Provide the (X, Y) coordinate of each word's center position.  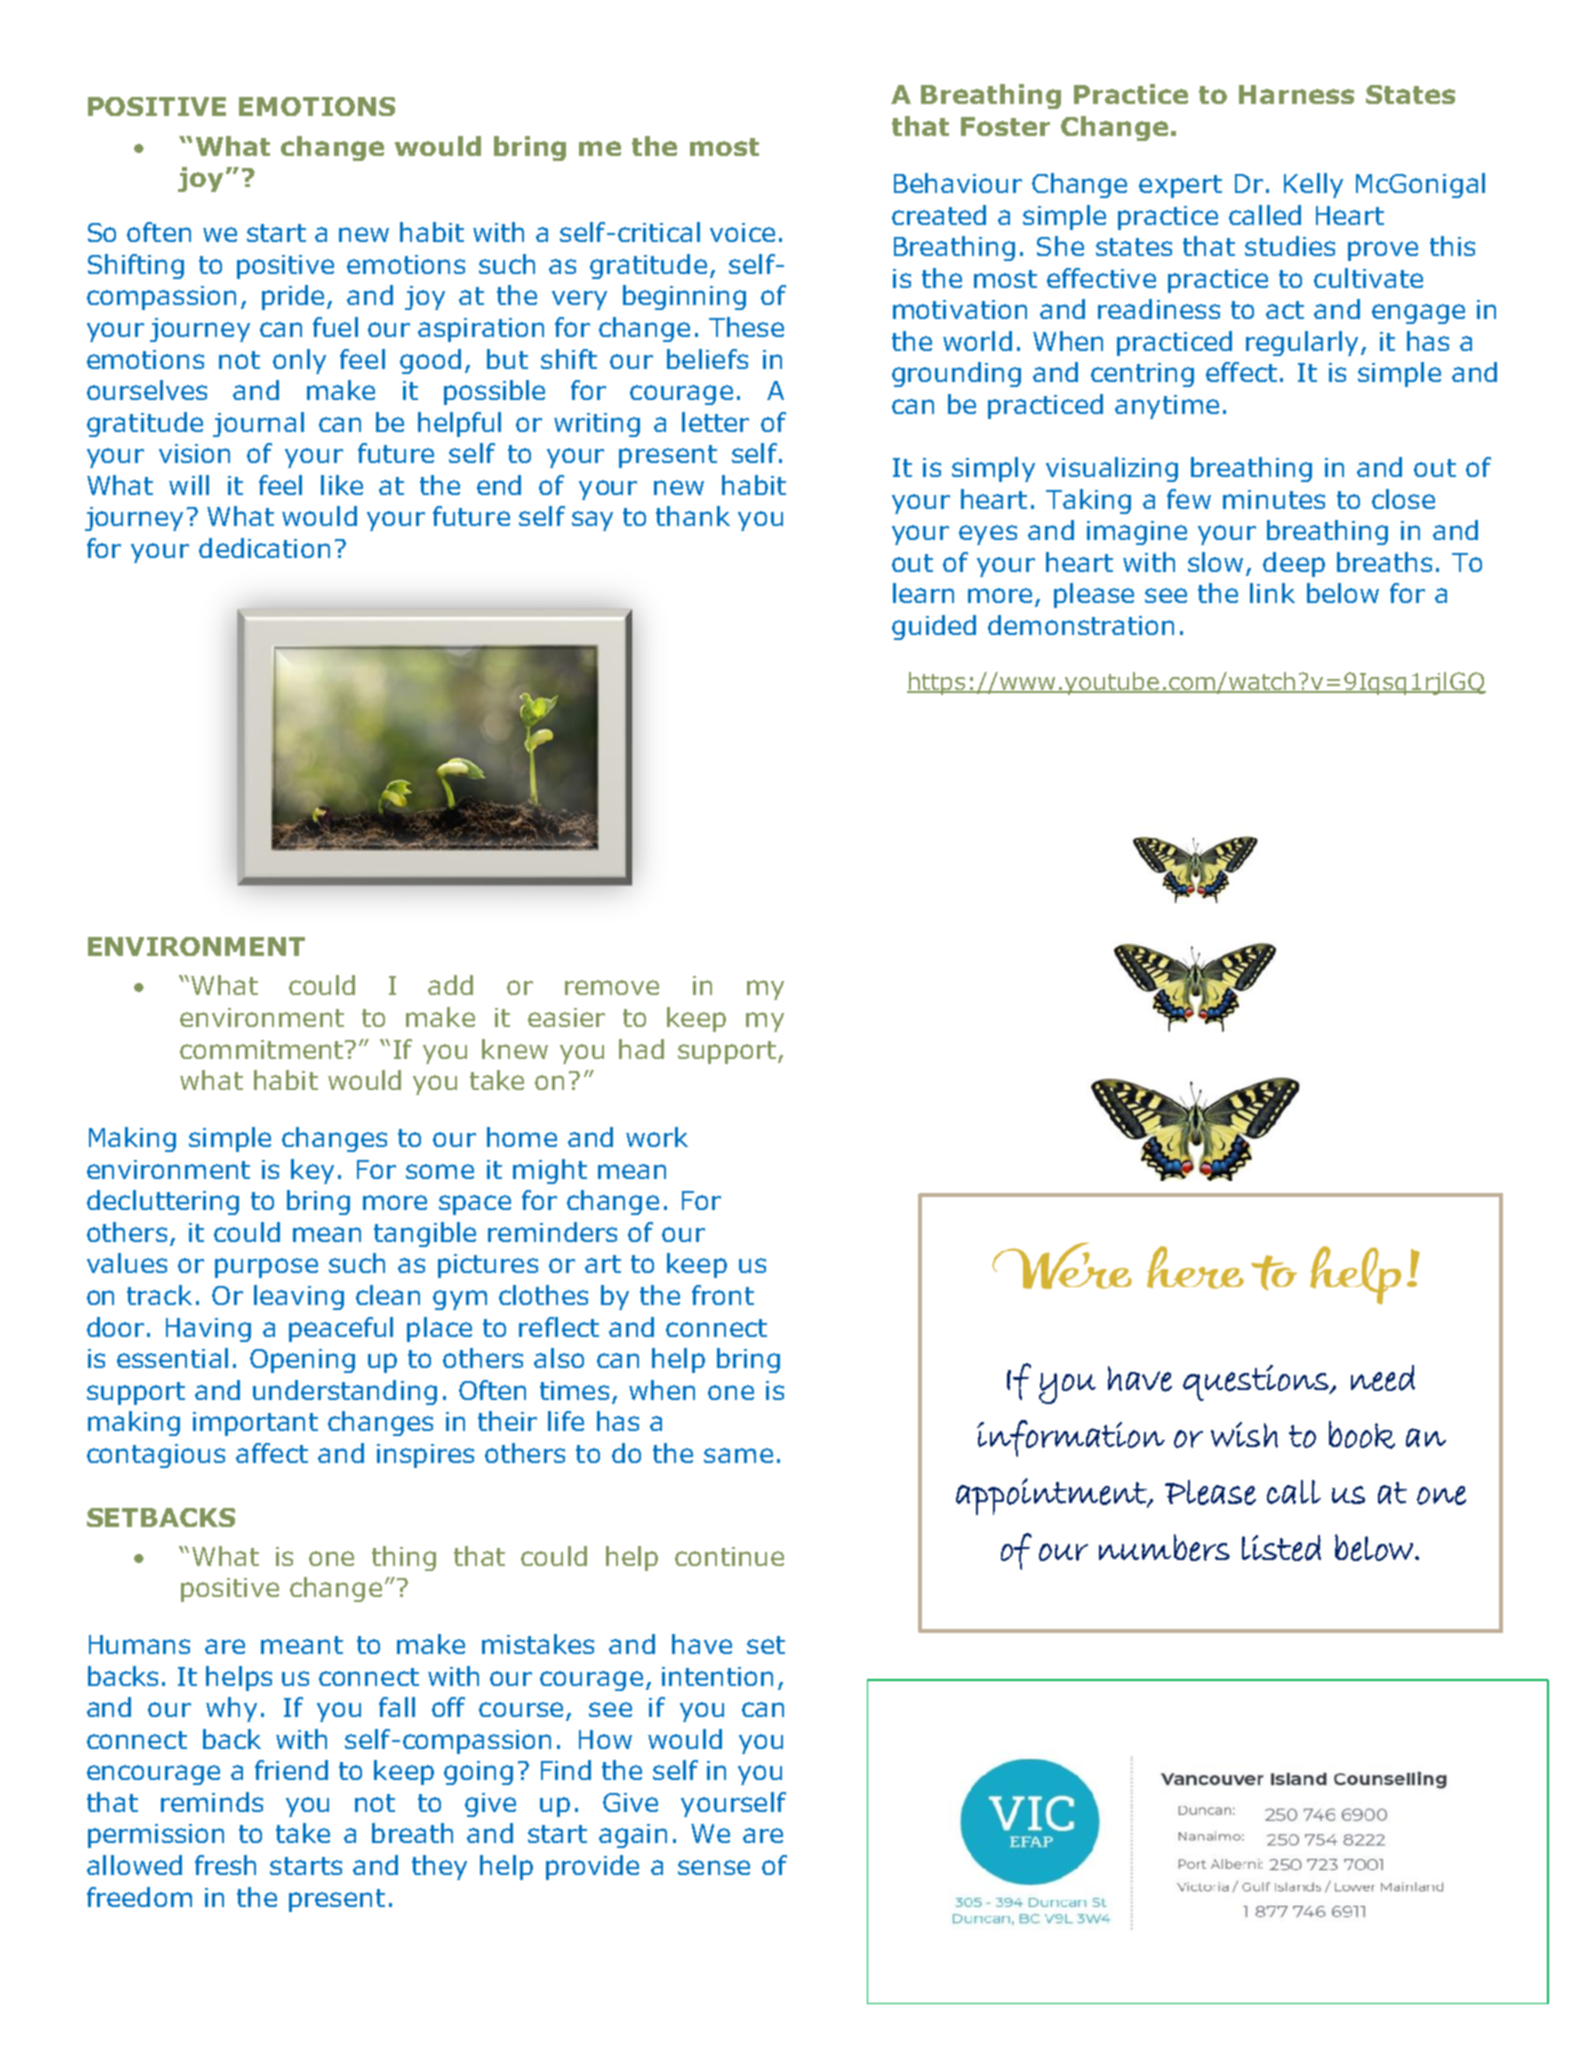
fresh (225, 1865)
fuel (335, 327)
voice (742, 232)
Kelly (1313, 185)
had (641, 1049)
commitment (263, 1049)
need (1383, 1378)
